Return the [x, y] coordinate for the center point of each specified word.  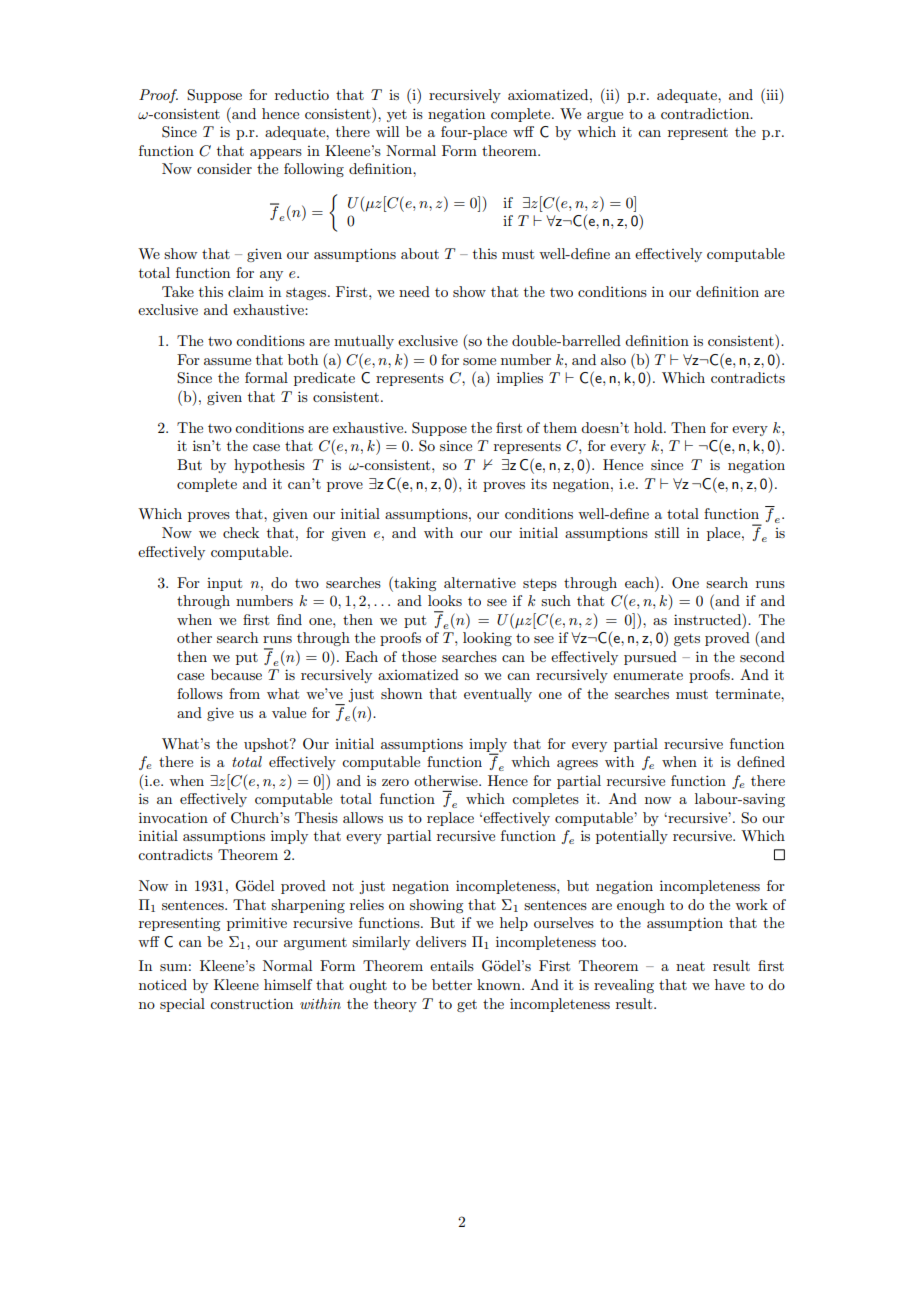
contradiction [706, 113]
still [667, 532]
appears [276, 154]
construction [251, 1004]
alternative [480, 582]
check [241, 532]
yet [397, 116]
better [452, 984]
